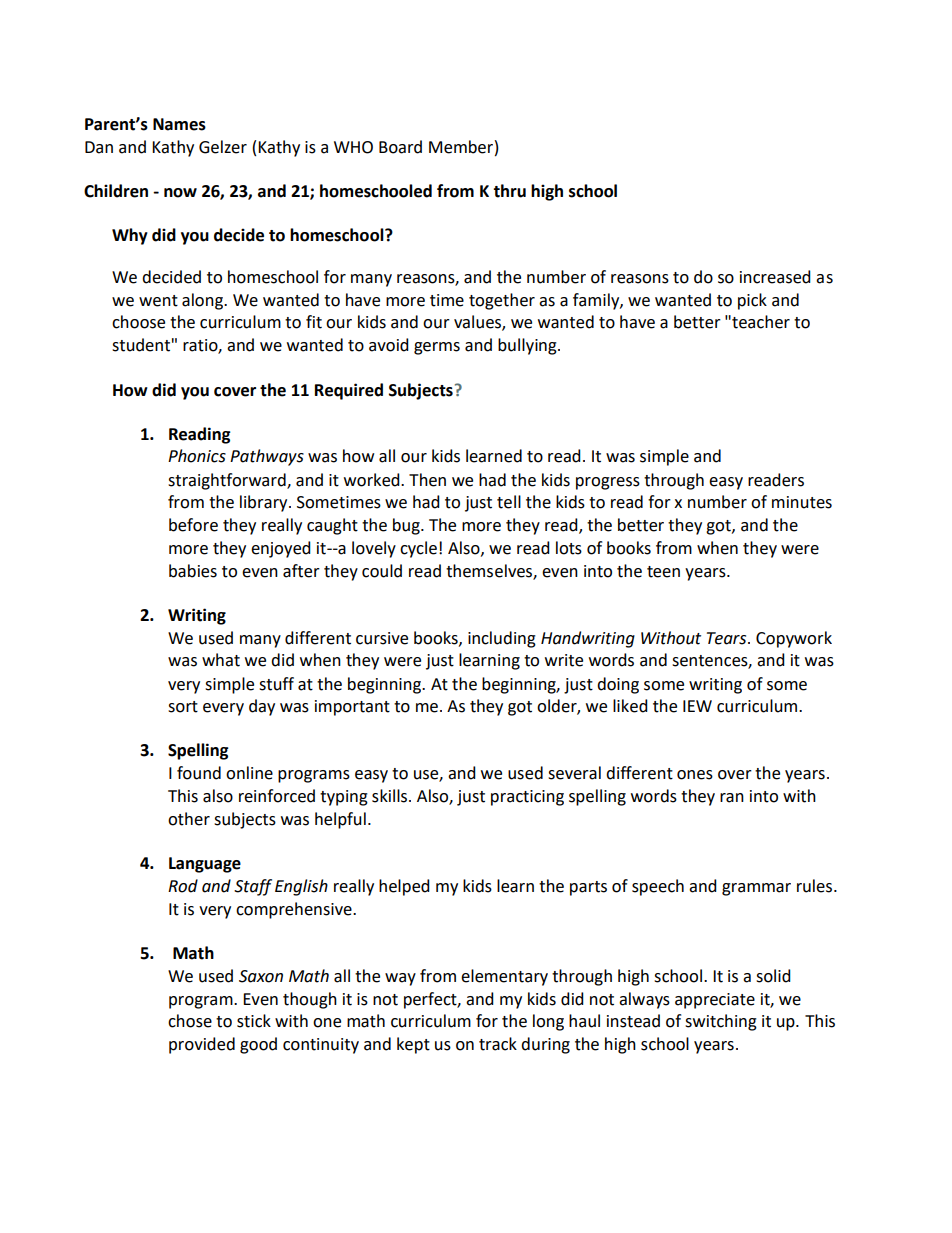 Image resolution: width=952 pixels, height=1233 pixels. What do you see at coordinates (221, 660) in the page?
I see `what` at bounding box center [221, 660].
